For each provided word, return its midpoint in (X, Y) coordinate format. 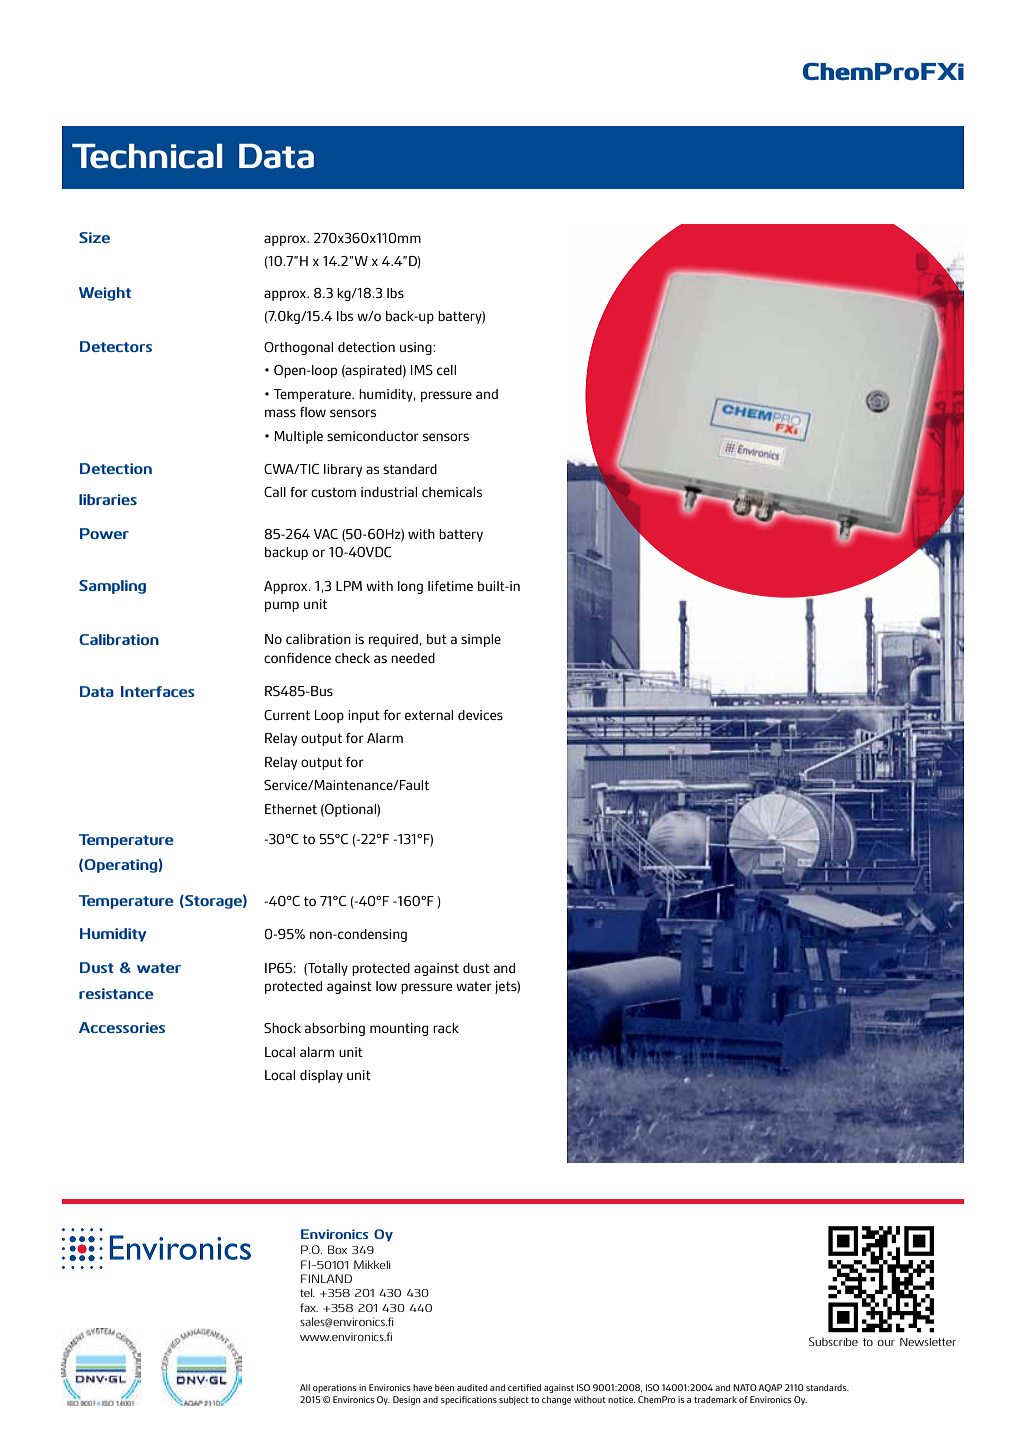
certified (524, 1387)
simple (481, 640)
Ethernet (291, 809)
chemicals (452, 492)
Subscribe (833, 1341)
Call (275, 492)
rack (446, 1028)
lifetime (450, 586)
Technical (147, 156)
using (417, 348)
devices (480, 715)
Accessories (122, 1027)
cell (446, 370)
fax (309, 1307)
